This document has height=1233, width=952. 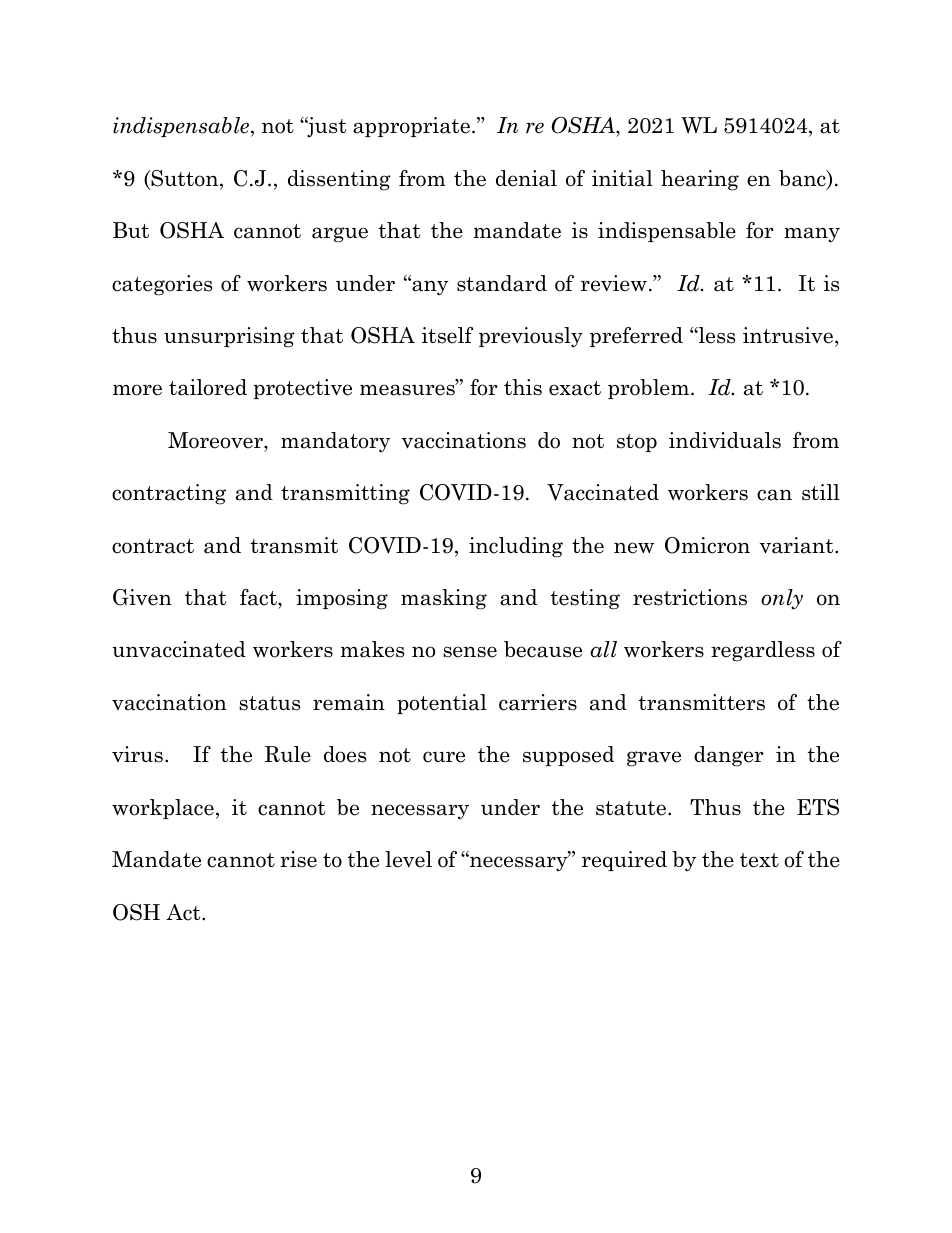 I want to click on text, so click(x=759, y=860).
